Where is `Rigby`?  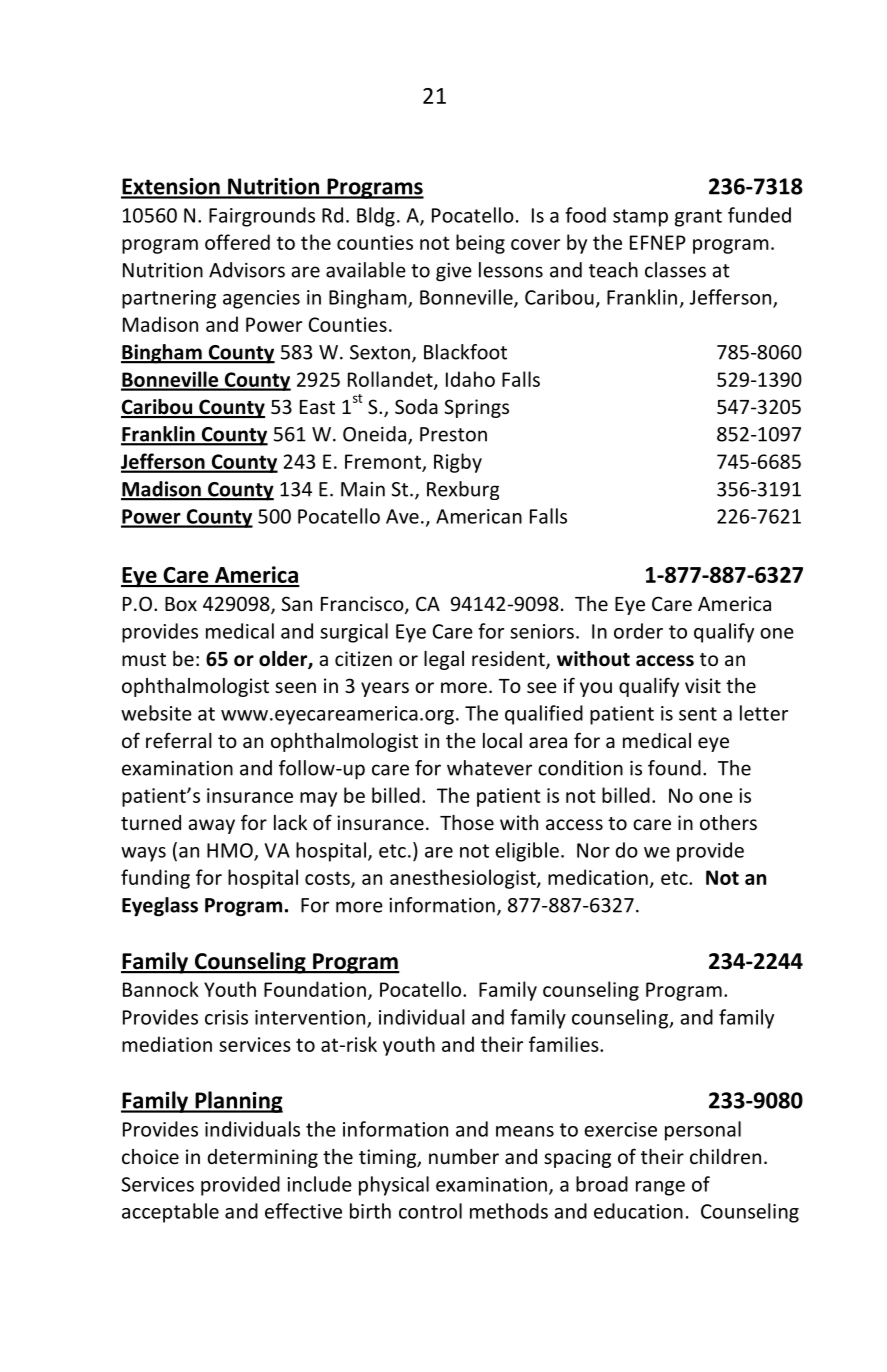
Rigby is located at coordinates (458, 463).
